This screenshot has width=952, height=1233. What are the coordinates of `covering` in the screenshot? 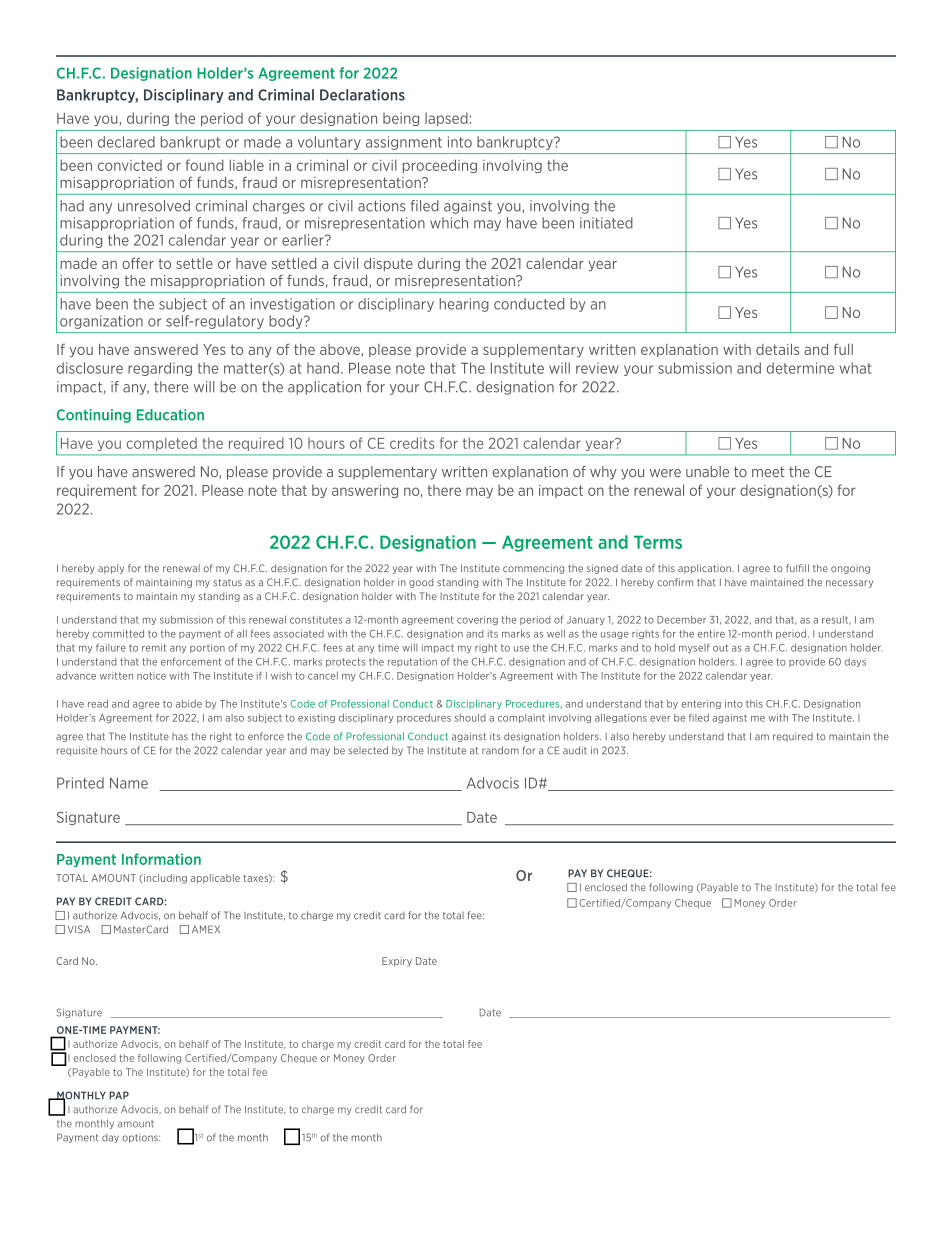 It's located at (477, 620).
